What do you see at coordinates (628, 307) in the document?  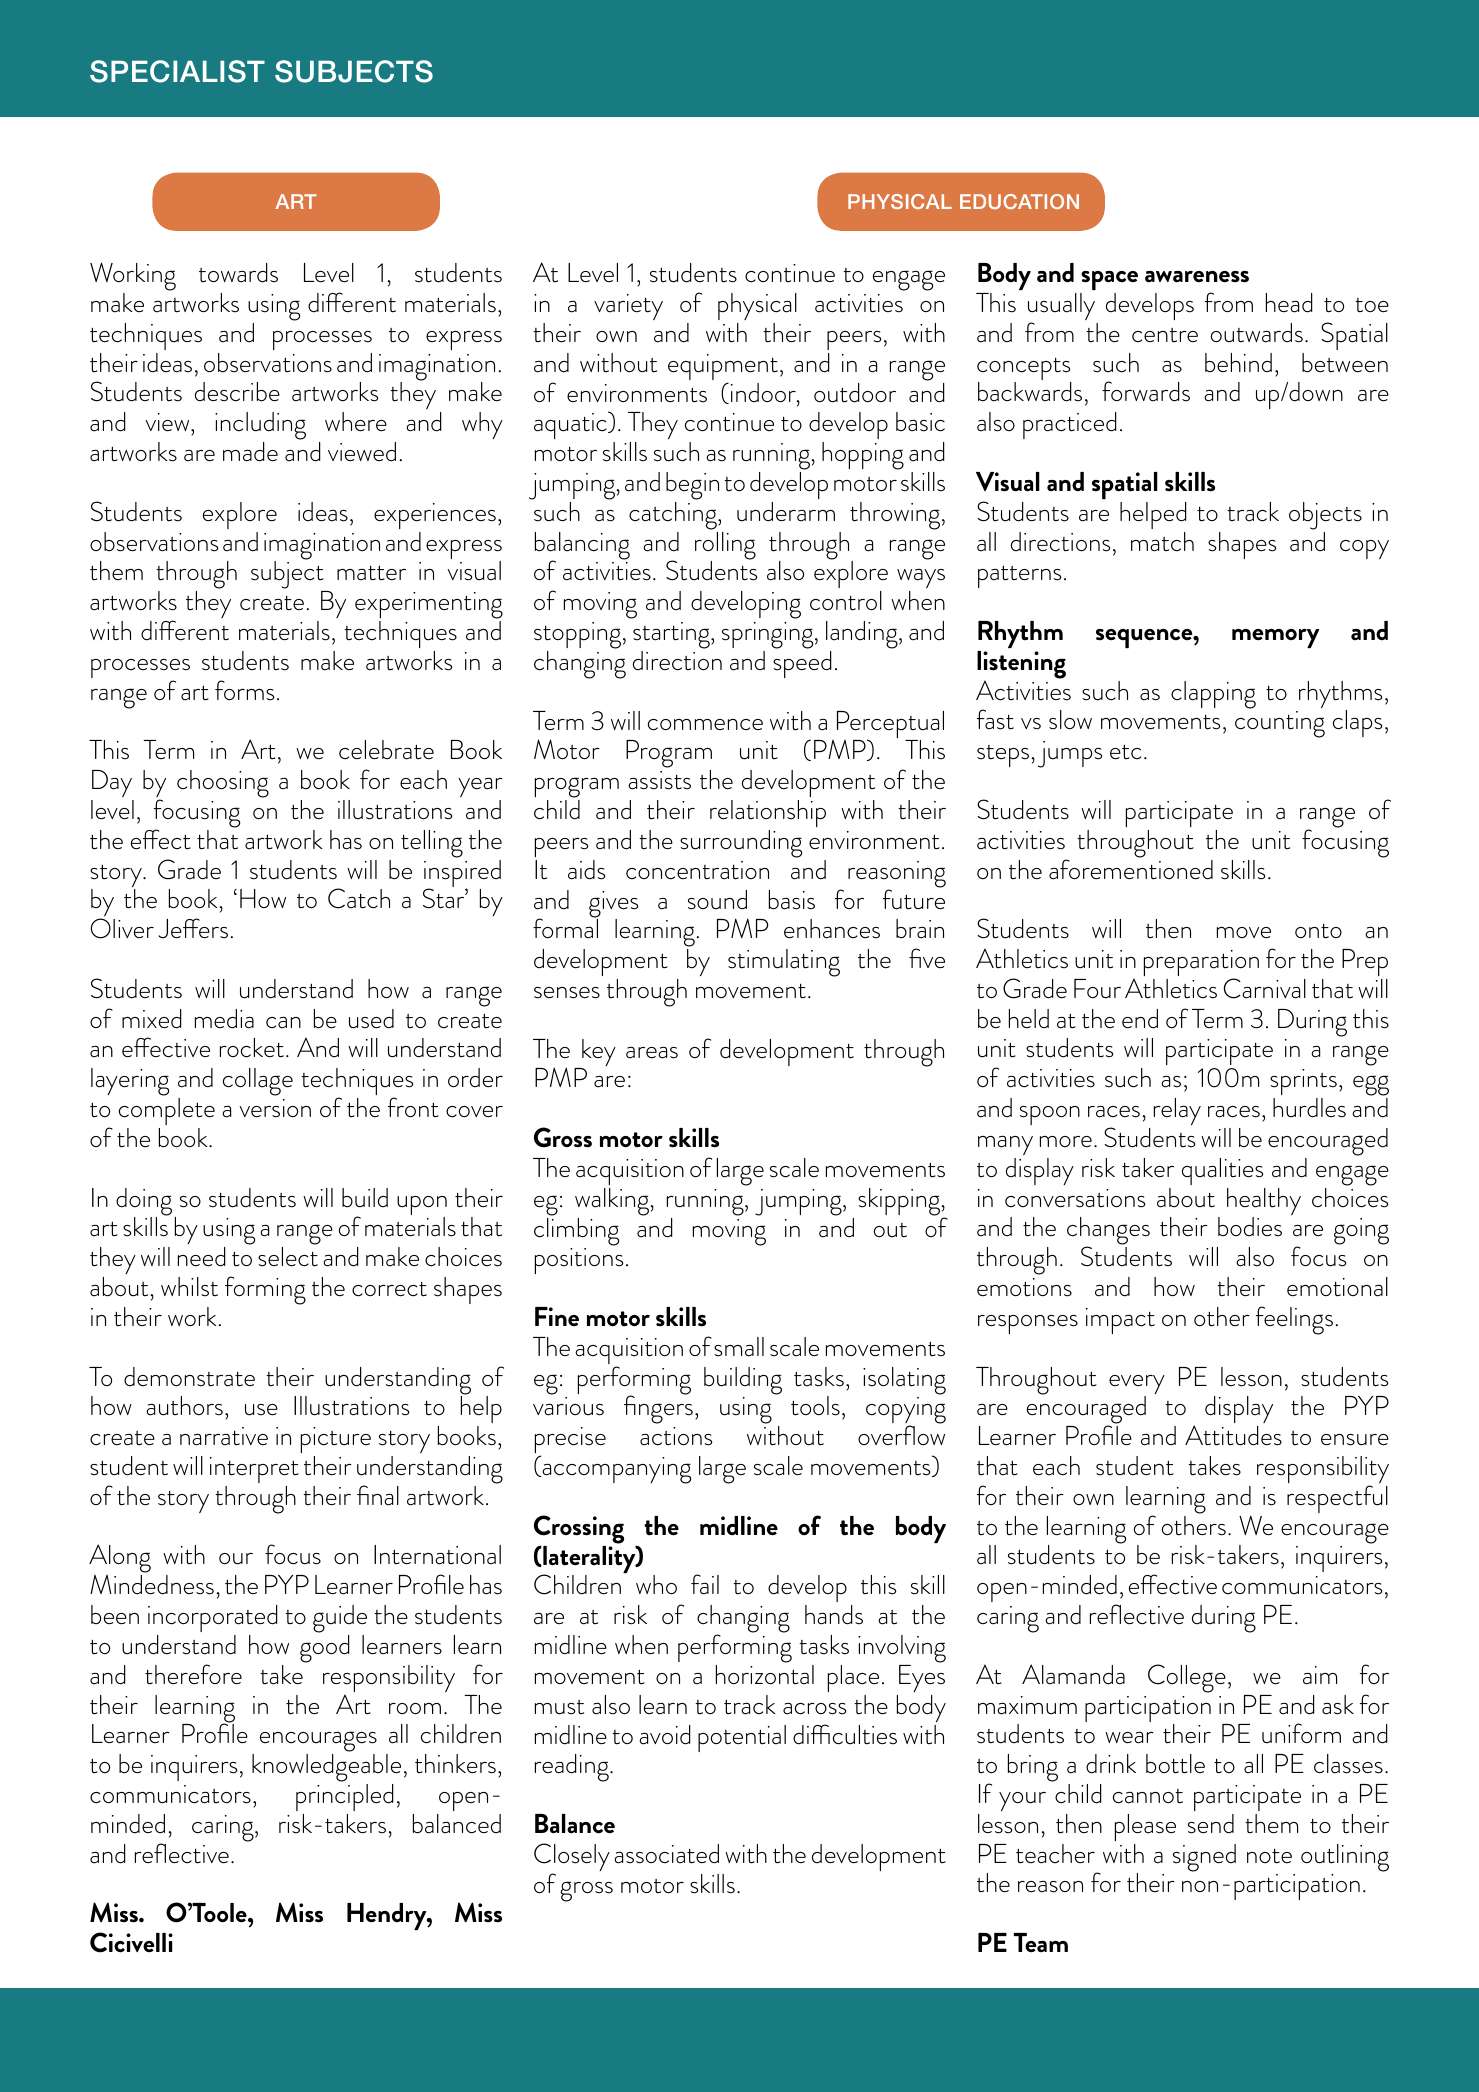 I see `variety` at bounding box center [628, 307].
